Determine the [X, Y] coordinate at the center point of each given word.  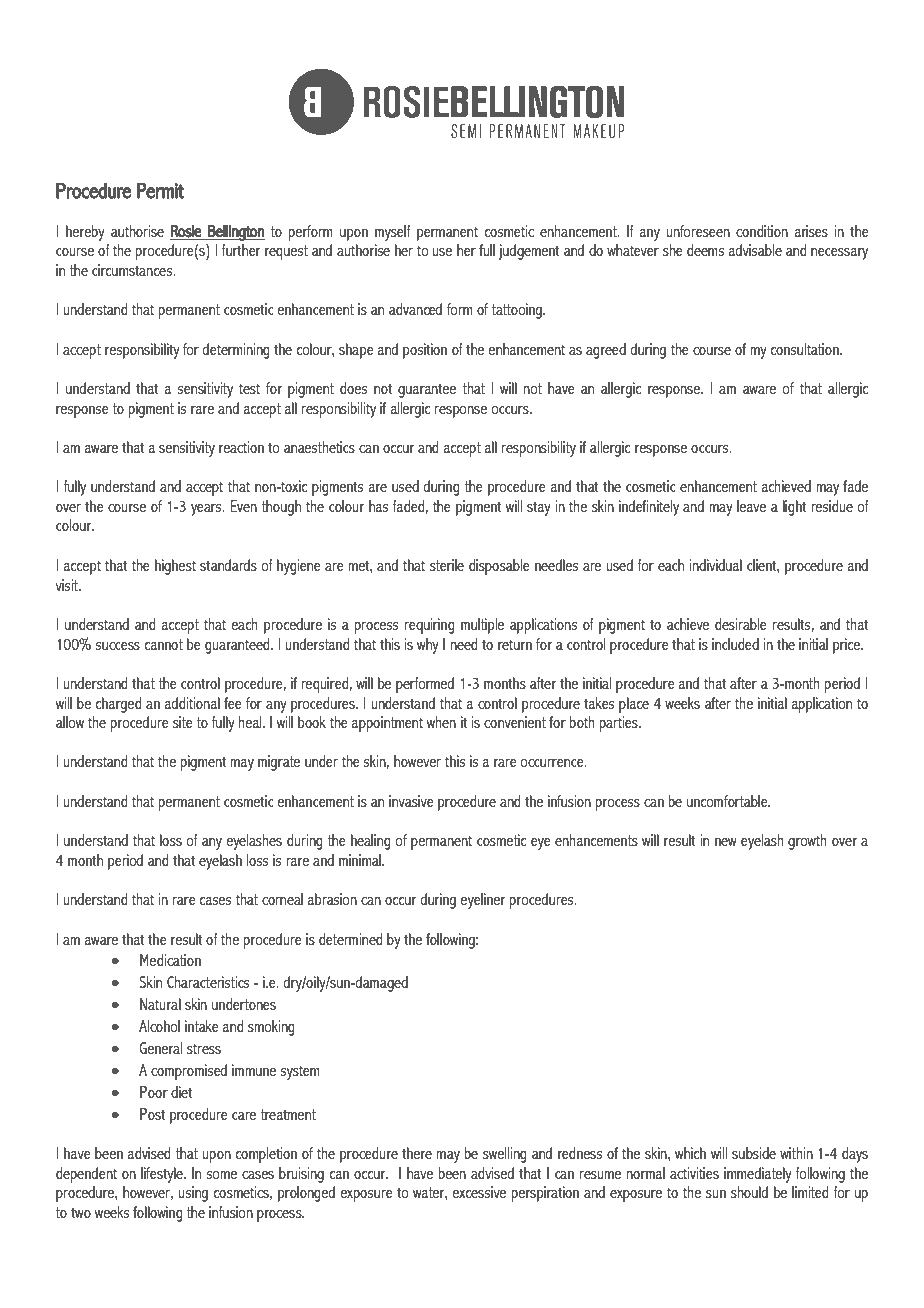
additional [192, 703]
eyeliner [482, 901]
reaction [241, 447]
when [441, 722]
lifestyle [163, 1175]
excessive [479, 1192]
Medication [170, 960]
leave [751, 506]
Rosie [186, 231]
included [735, 644]
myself [393, 233]
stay [539, 508]
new [726, 842]
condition [762, 231]
